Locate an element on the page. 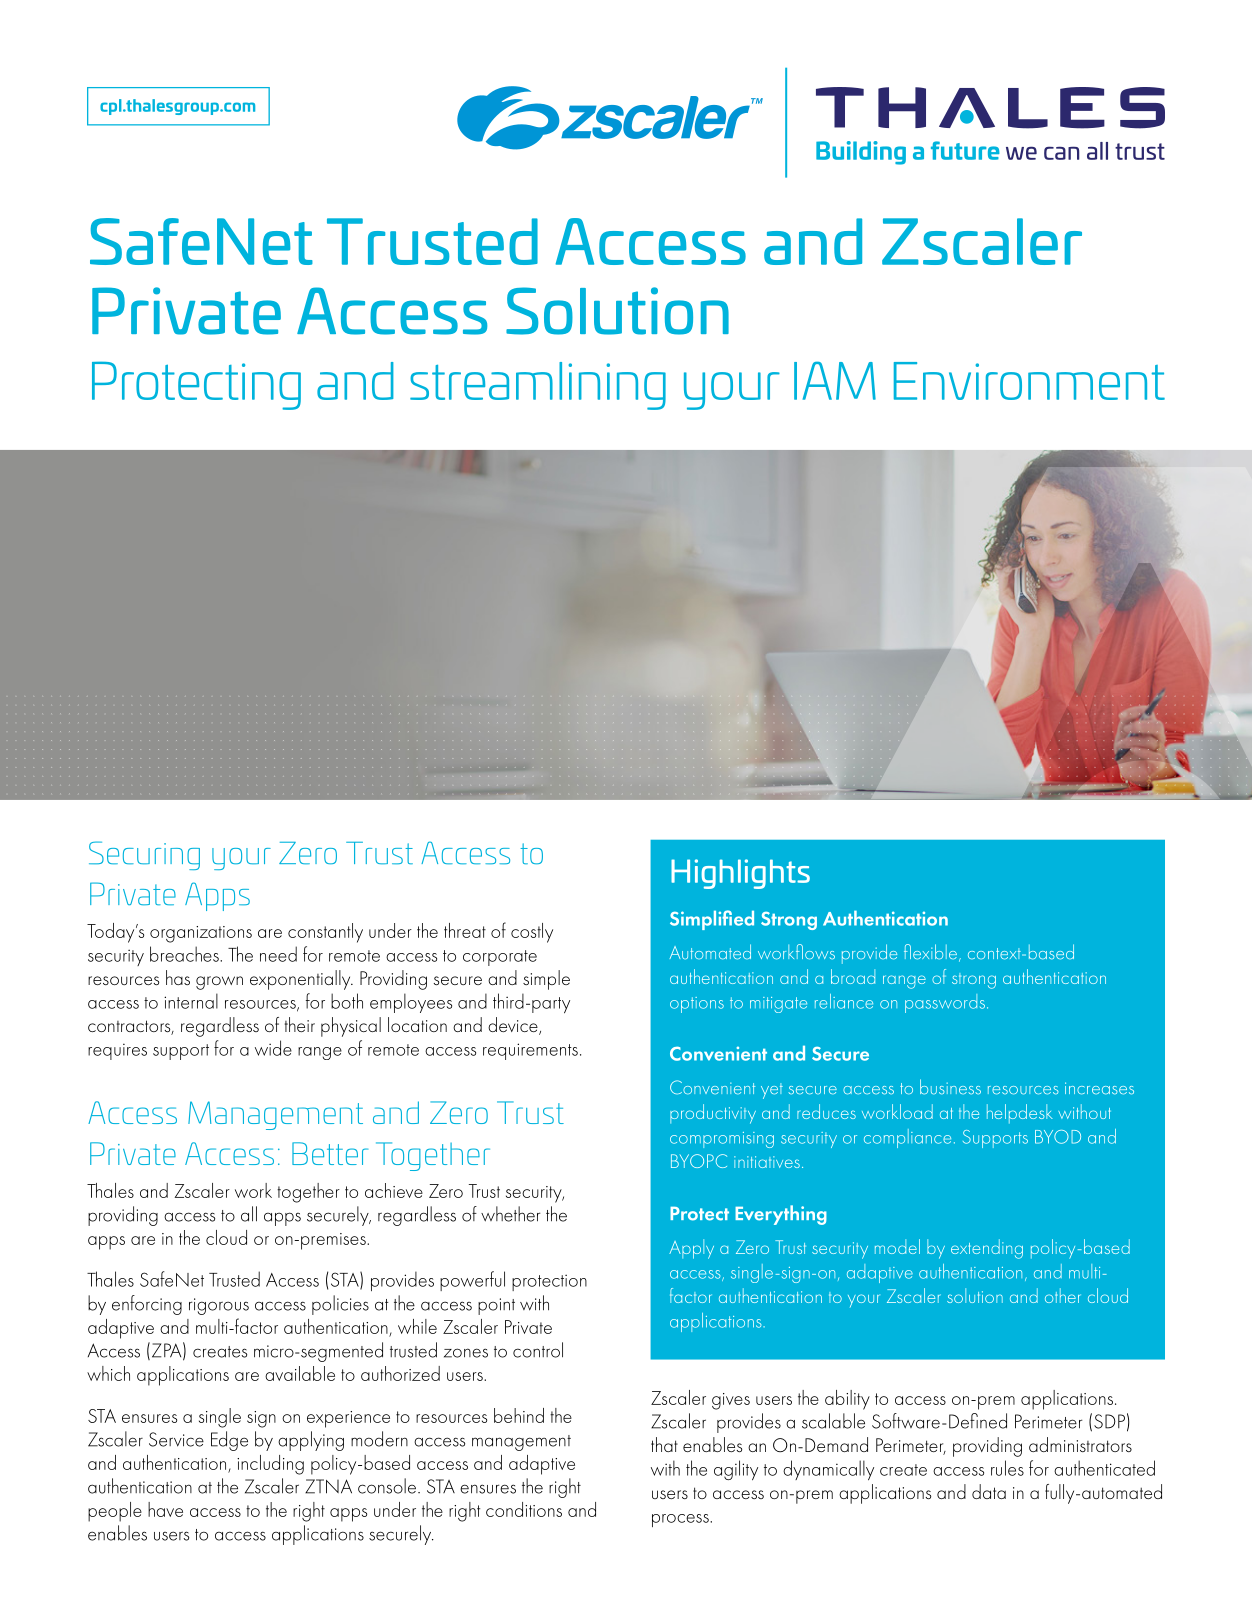 The height and width of the document is (1620, 1252). IAM is located at coordinates (835, 381).
